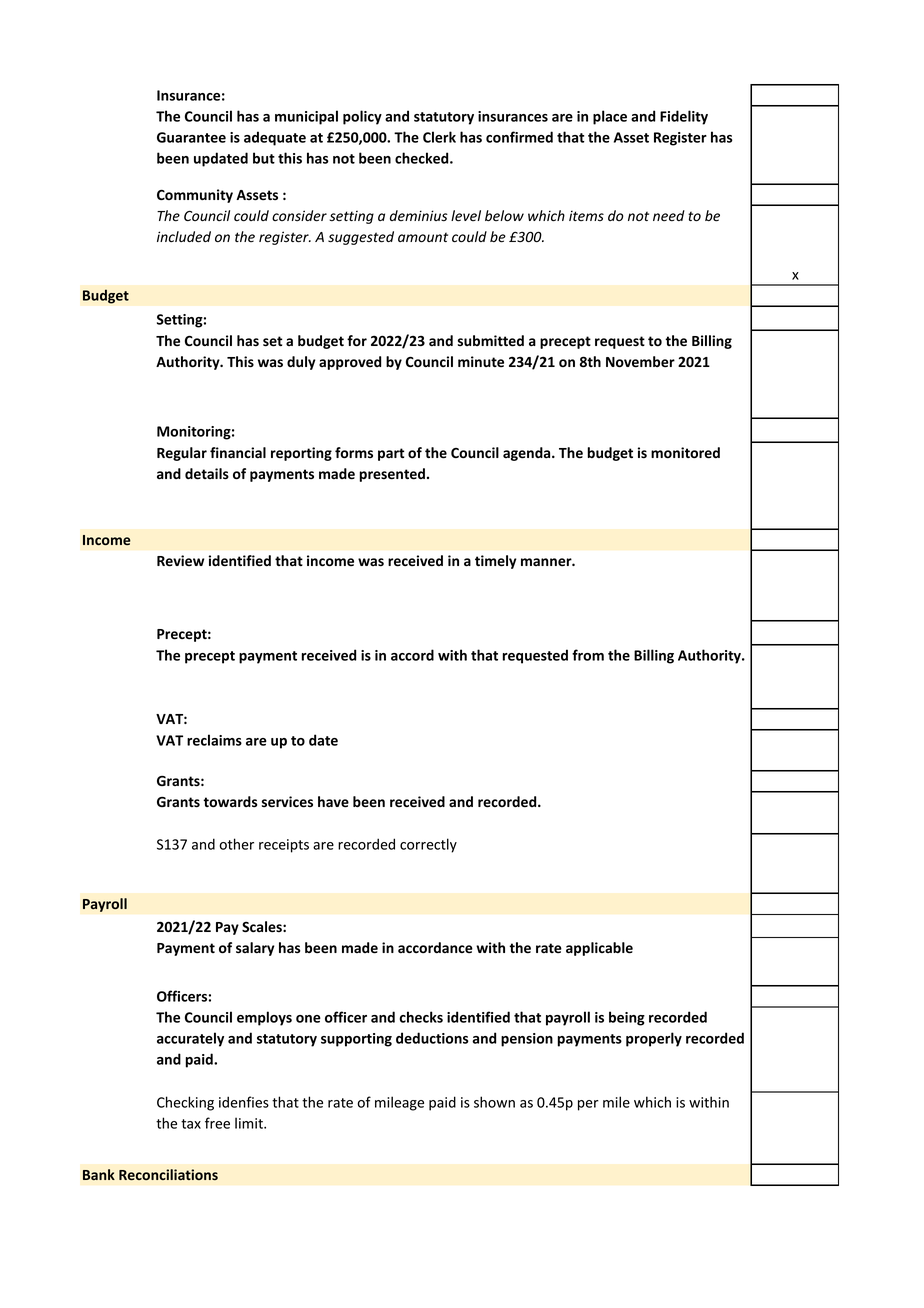 This screenshot has width=924, height=1308. I want to click on Review, so click(180, 561).
